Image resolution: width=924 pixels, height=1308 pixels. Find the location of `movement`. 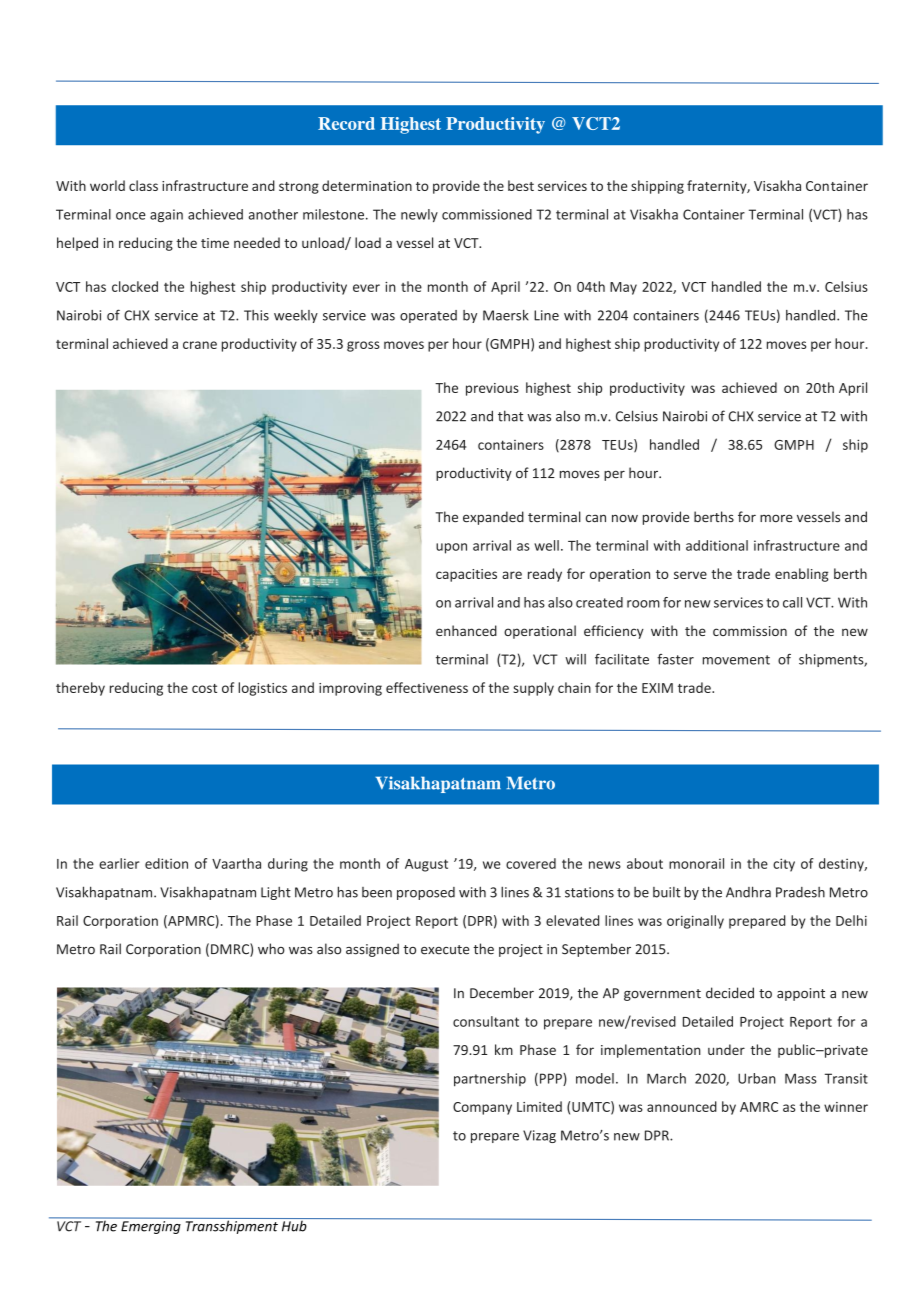

movement is located at coordinates (736, 660).
